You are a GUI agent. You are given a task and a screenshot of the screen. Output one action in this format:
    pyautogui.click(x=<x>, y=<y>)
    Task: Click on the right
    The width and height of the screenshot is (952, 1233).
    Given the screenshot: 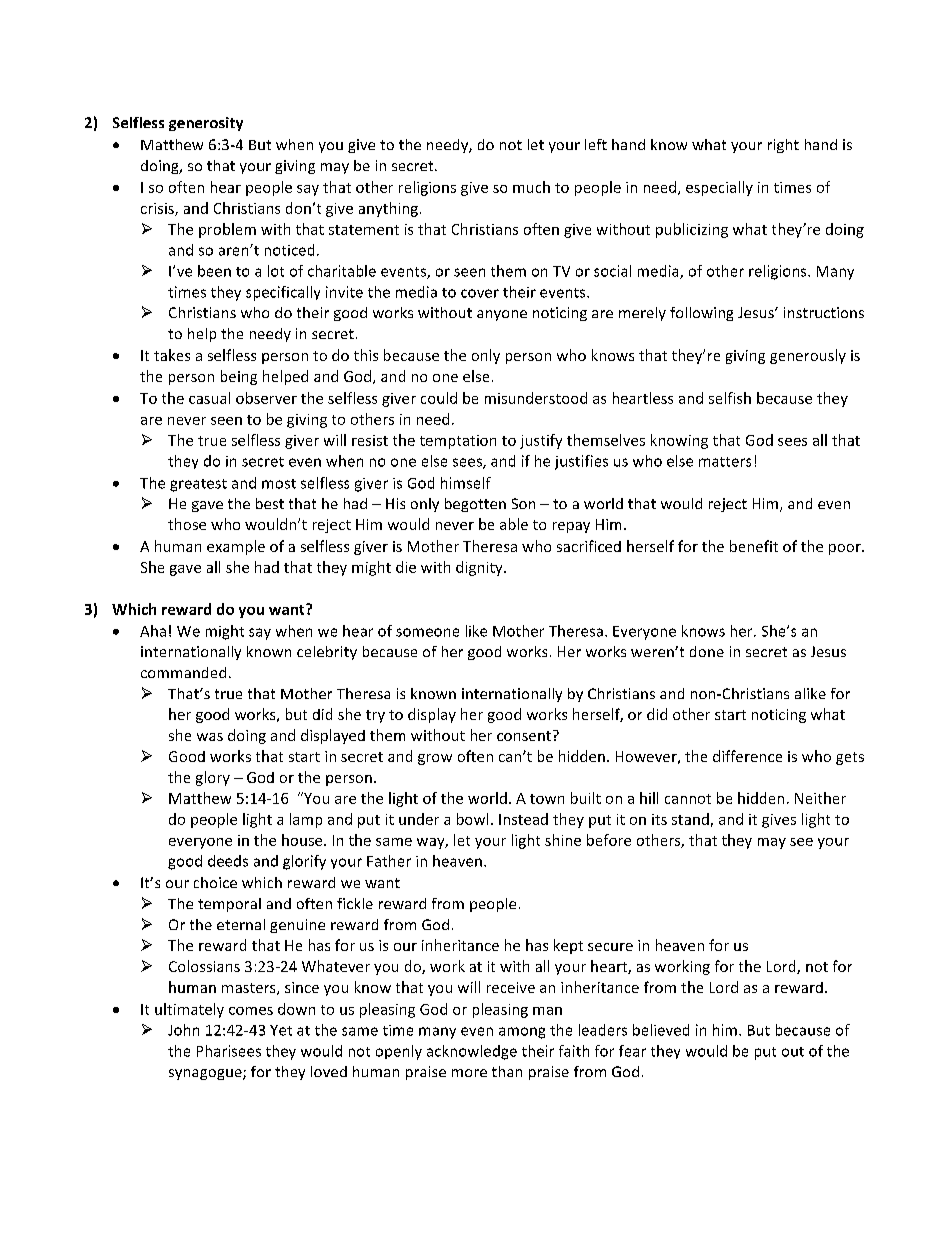 What is the action you would take?
    pyautogui.click(x=783, y=146)
